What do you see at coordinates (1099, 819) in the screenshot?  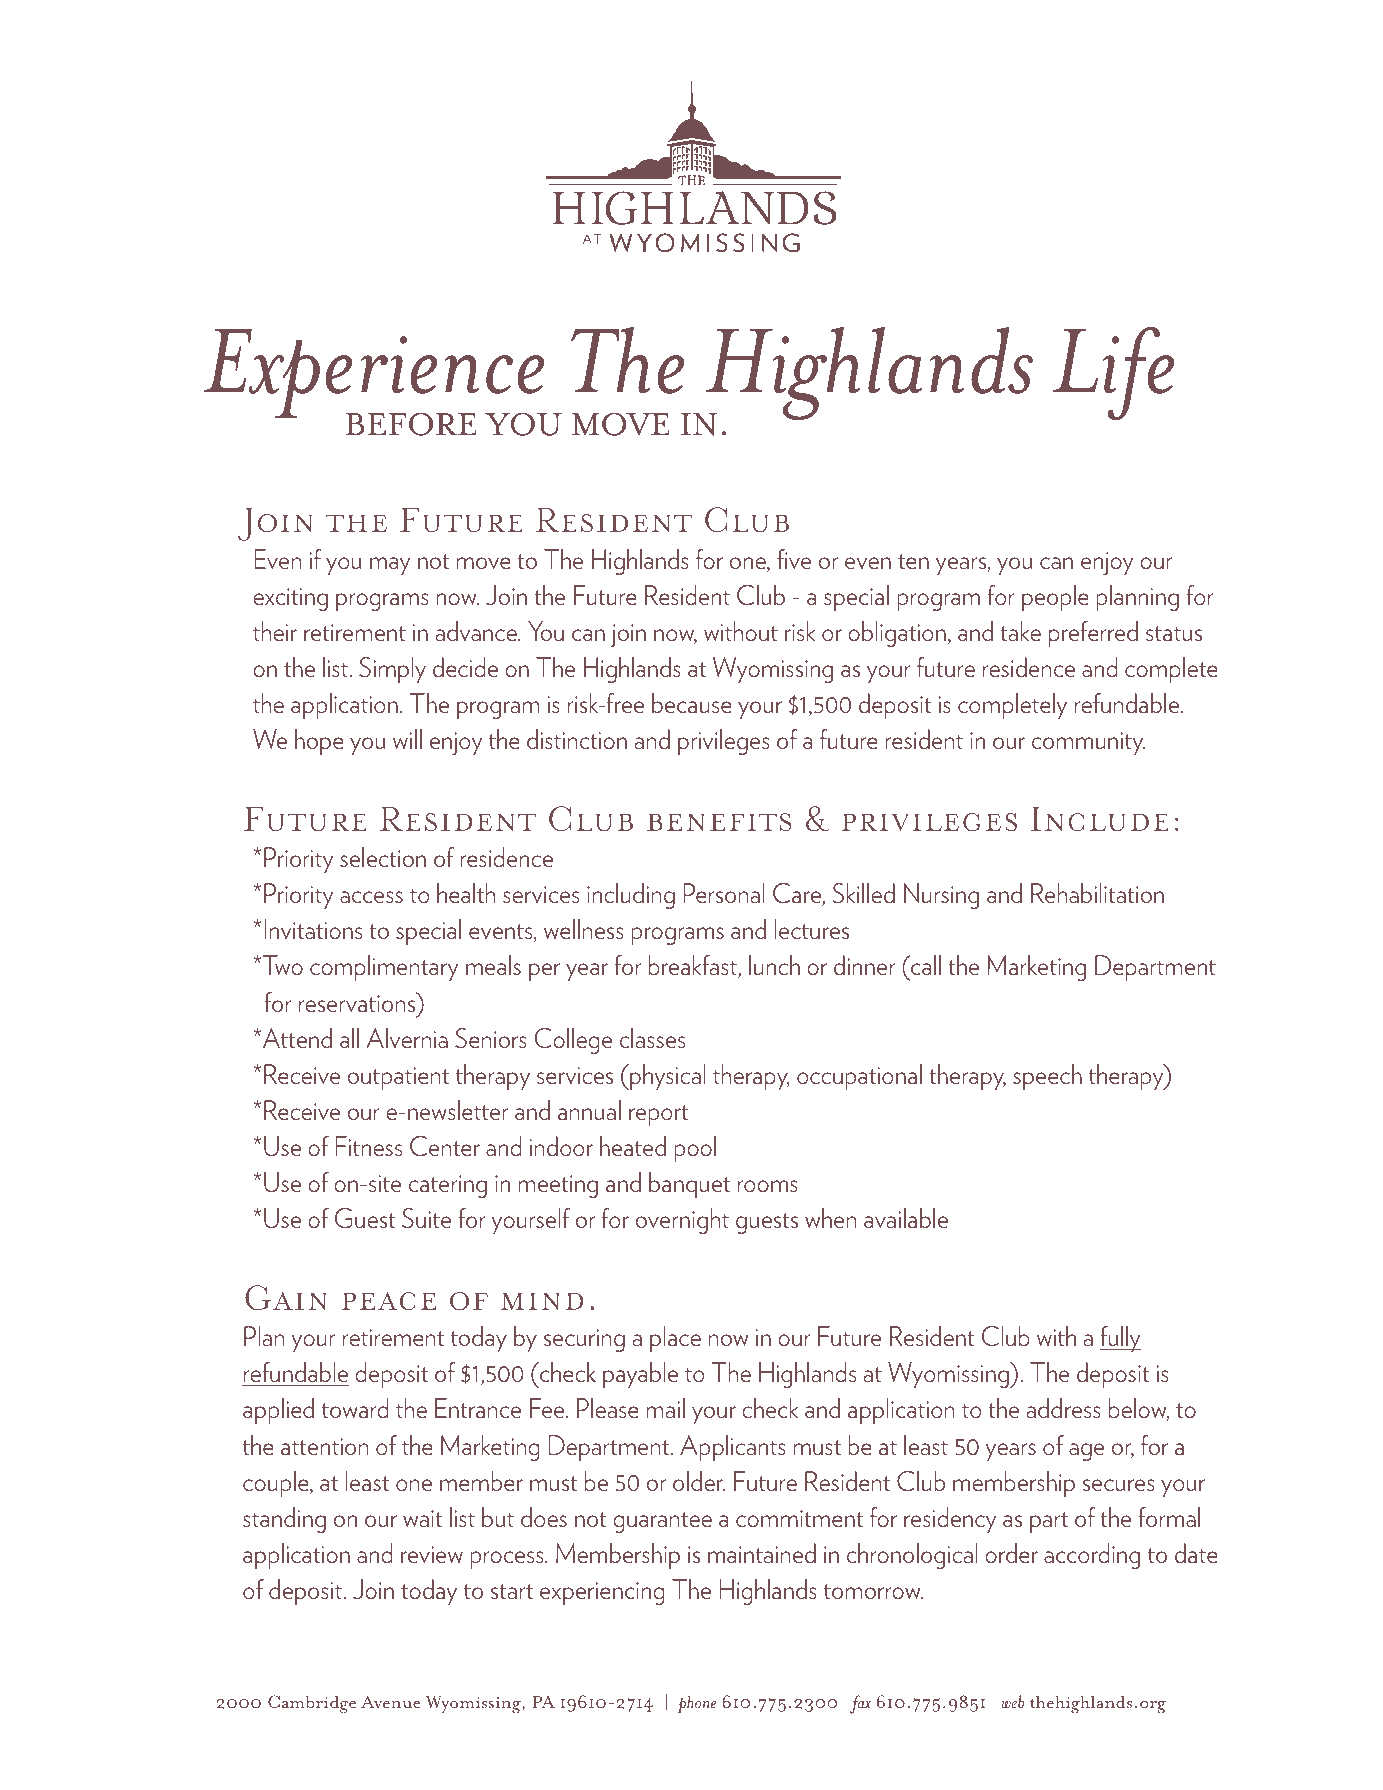 I see `Include` at bounding box center [1099, 819].
